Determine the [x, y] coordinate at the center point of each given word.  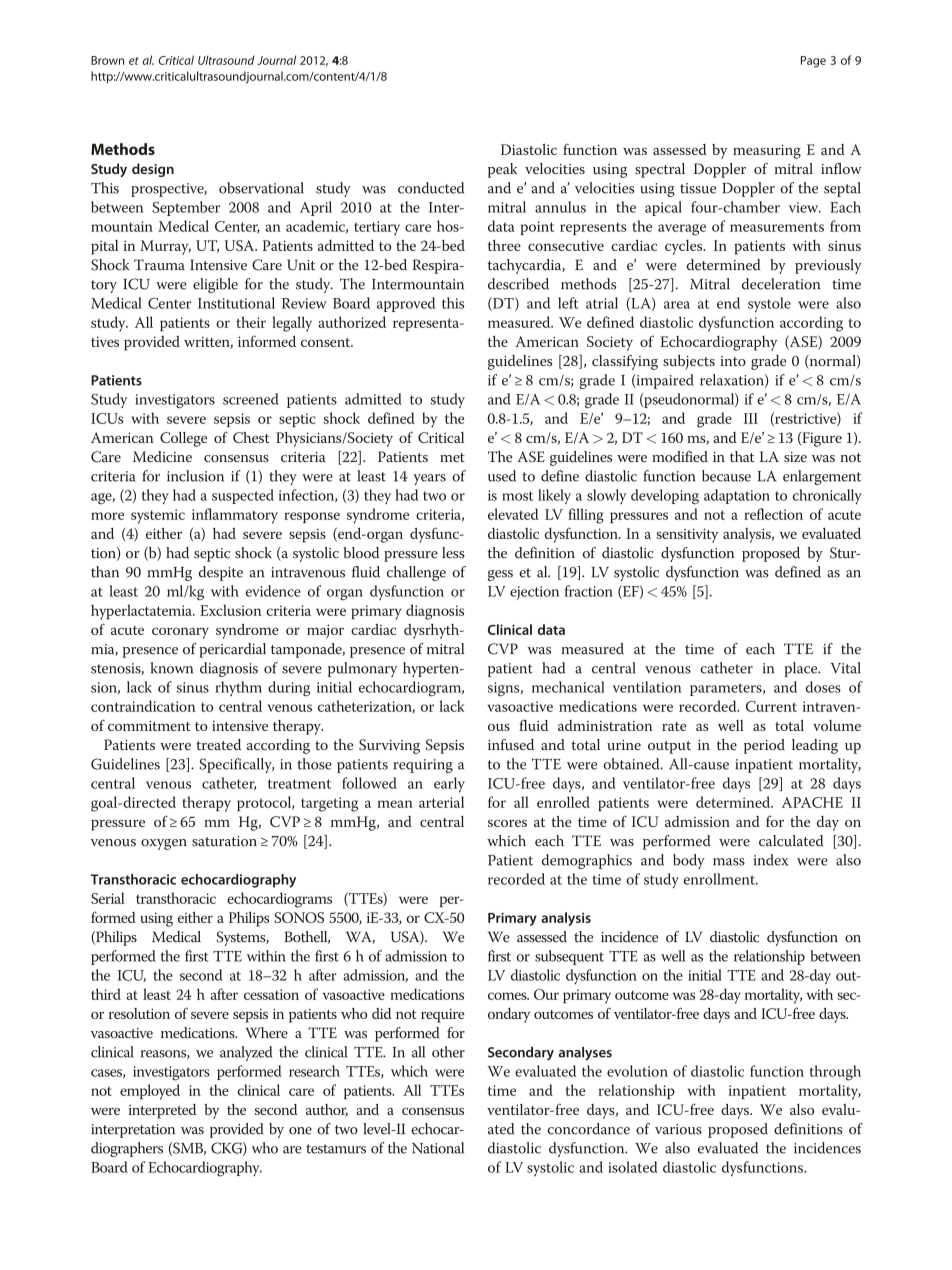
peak [502, 170]
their [251, 322]
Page [813, 62]
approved [406, 304]
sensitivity [687, 535]
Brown [107, 60]
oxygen [164, 844]
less [453, 553]
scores [507, 823]
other [448, 1052]
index [771, 860]
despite [221, 573]
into [733, 361]
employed [150, 1092]
